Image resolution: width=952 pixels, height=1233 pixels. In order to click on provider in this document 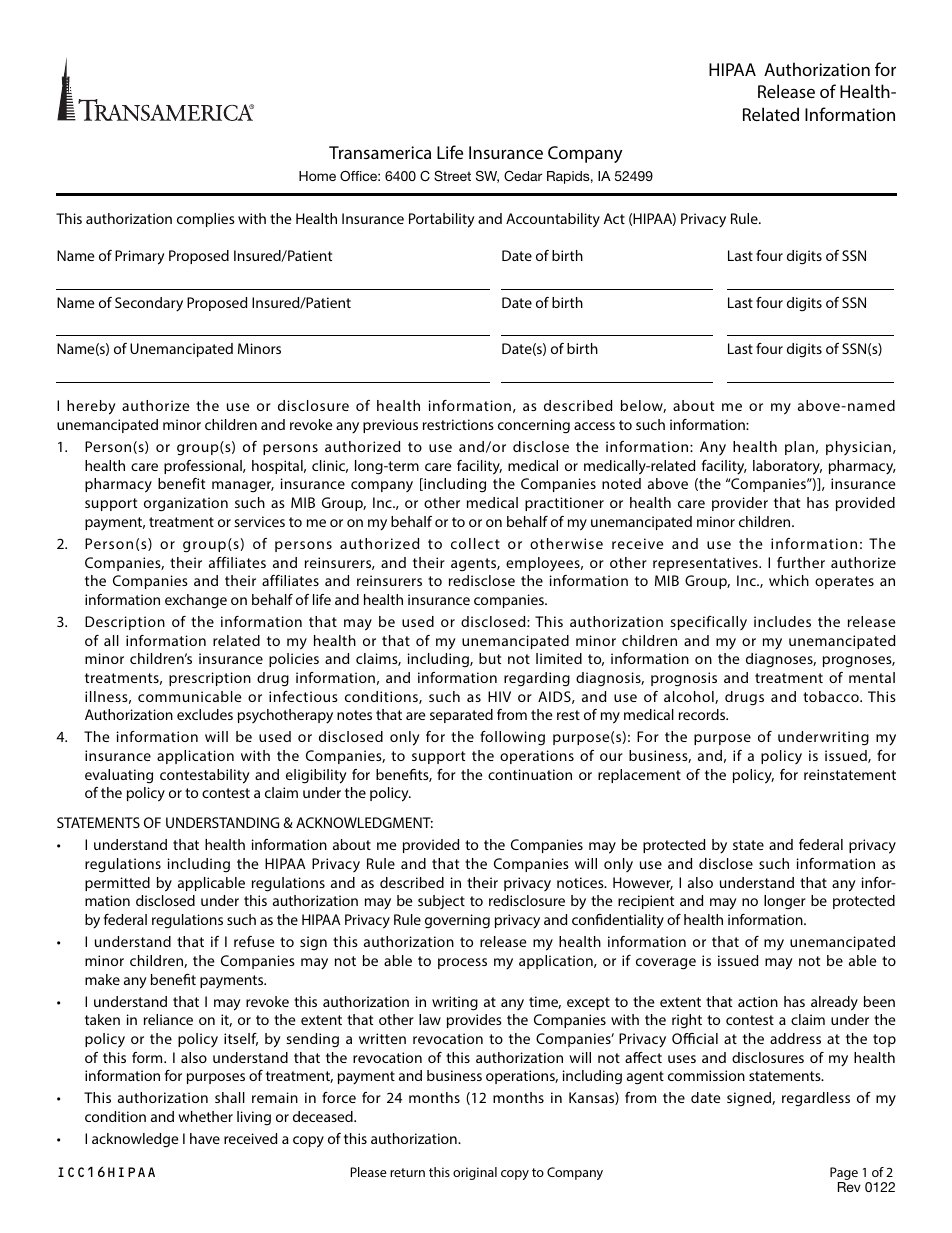, I will do `click(740, 504)`.
